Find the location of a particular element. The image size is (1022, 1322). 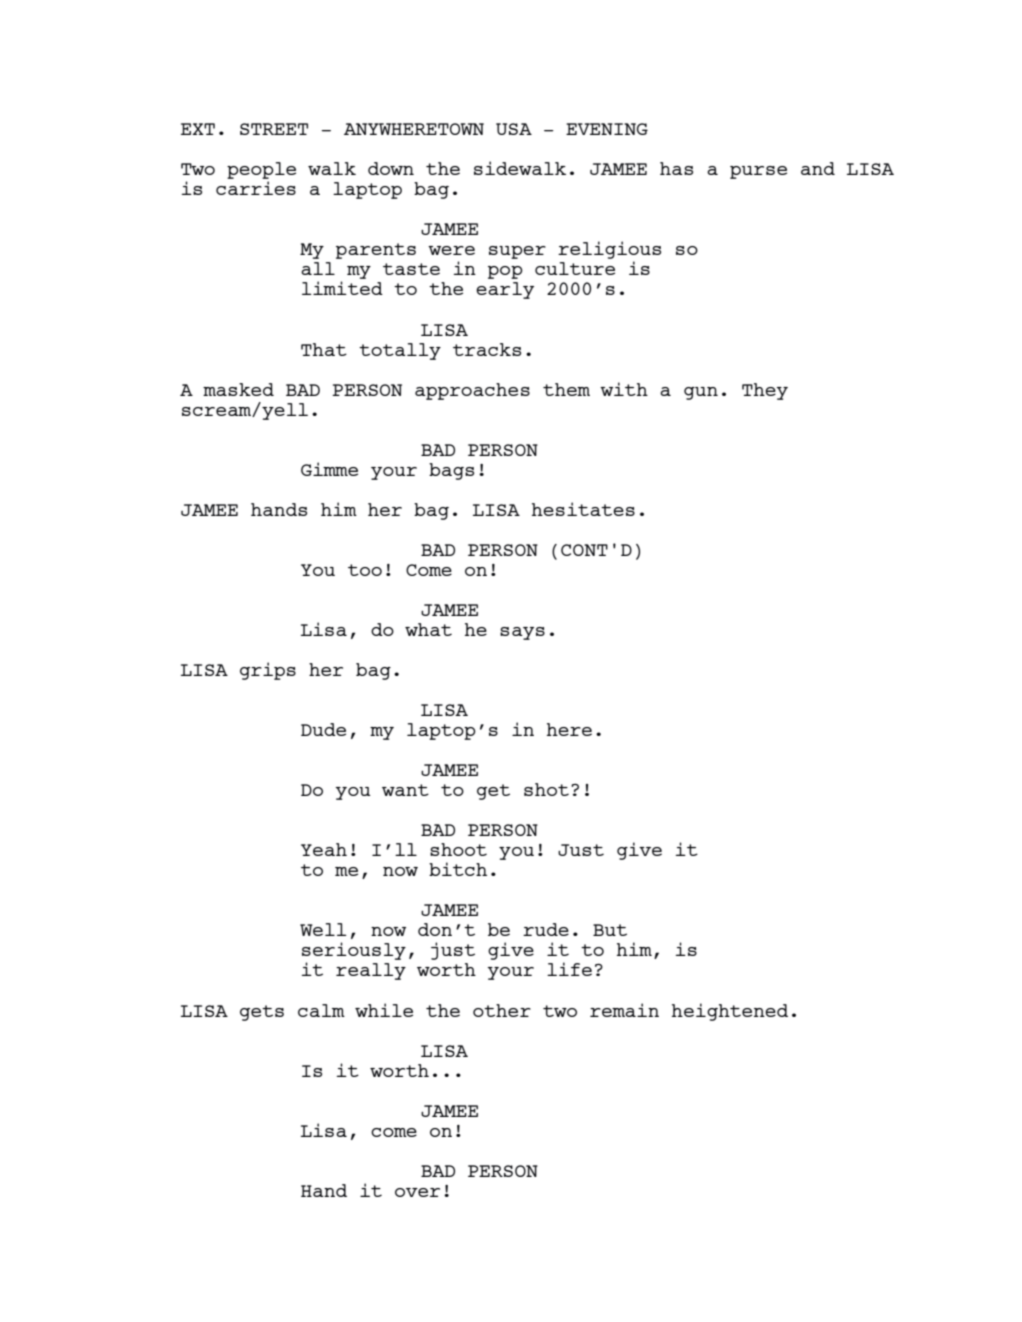

other is located at coordinates (502, 1010).
